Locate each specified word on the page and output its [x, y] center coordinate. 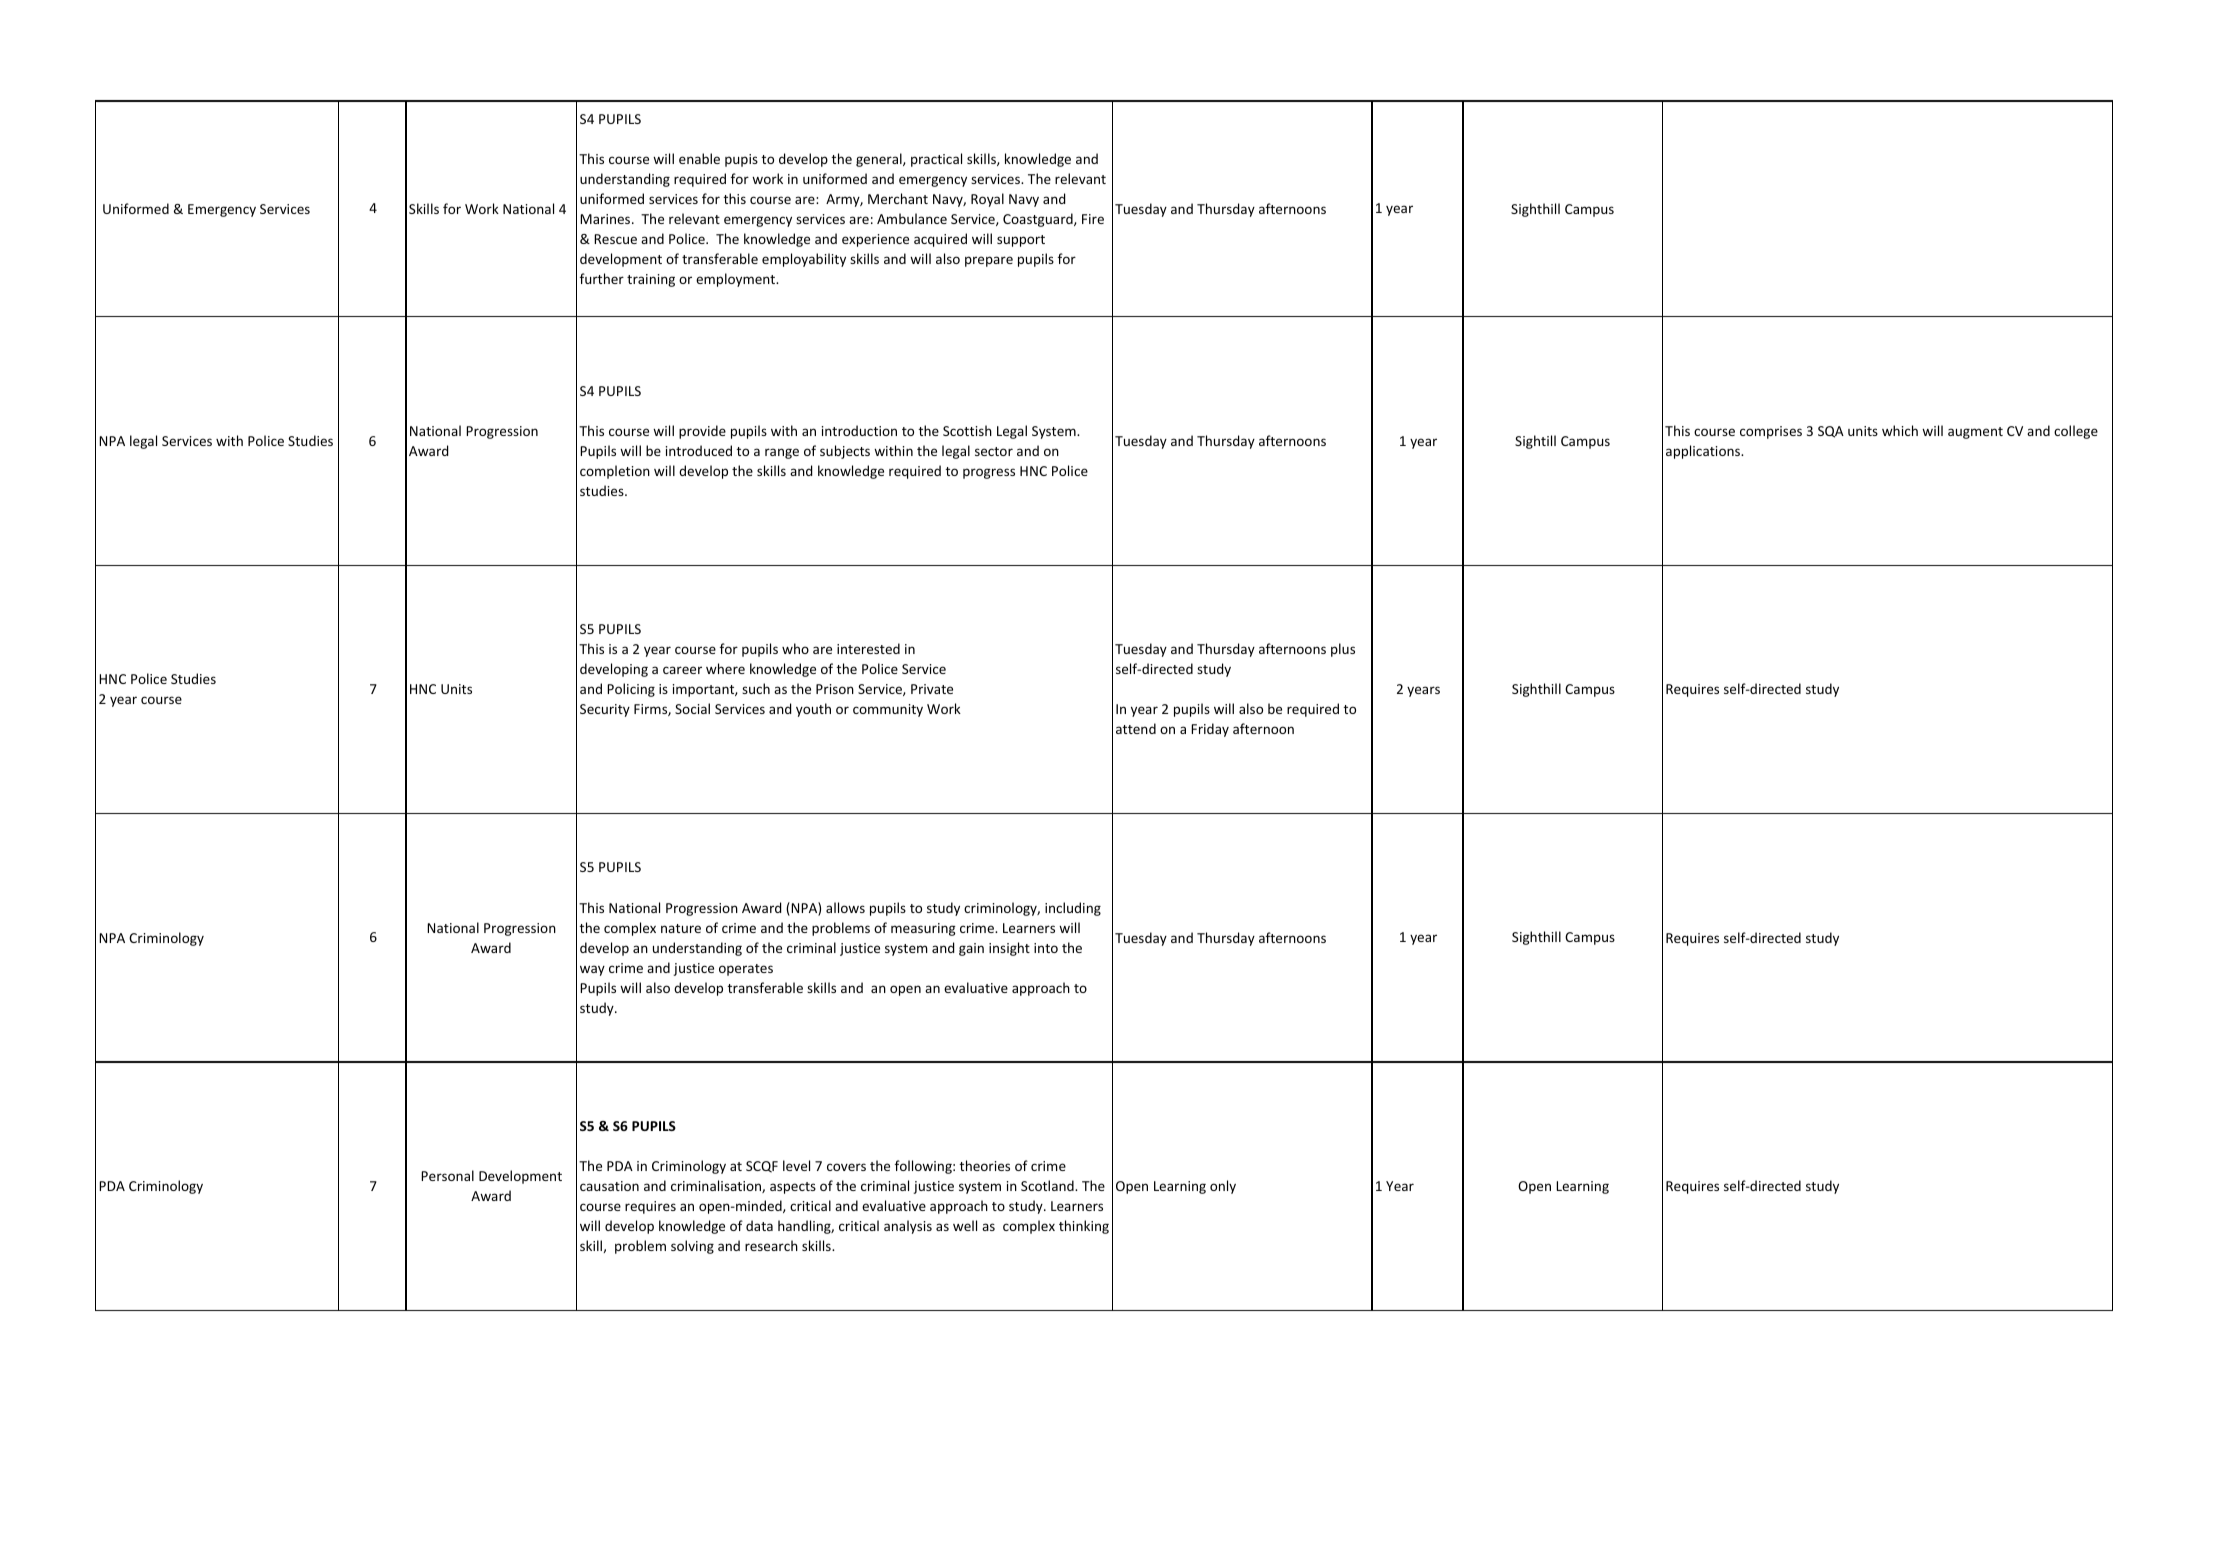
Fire [1093, 219]
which [1900, 430]
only [1223, 1187]
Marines [606, 219]
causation [609, 1186]
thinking [1084, 1227]
